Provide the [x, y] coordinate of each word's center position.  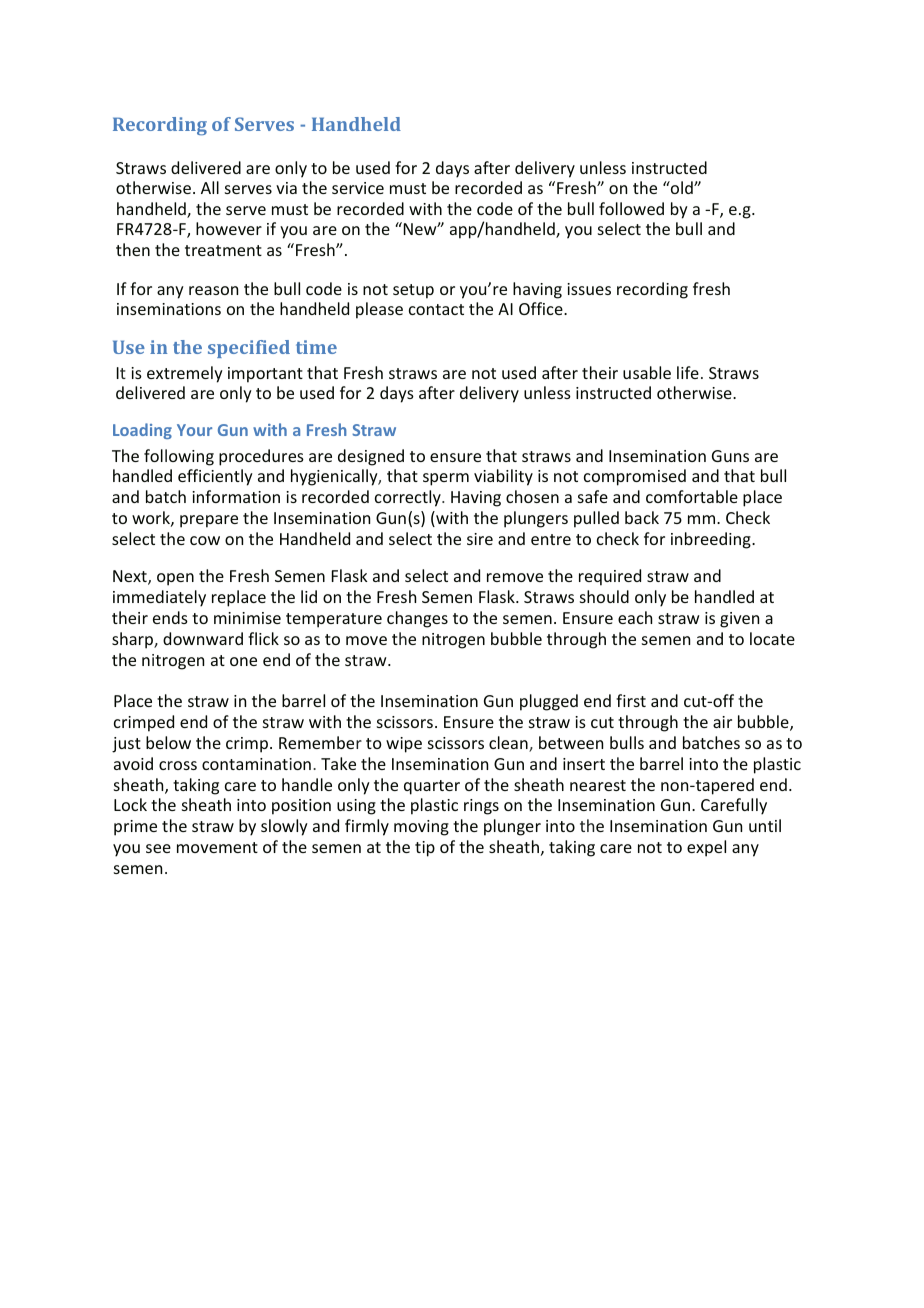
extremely [185, 374]
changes [417, 619]
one [243, 661]
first [631, 700]
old [682, 187]
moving [421, 828]
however [229, 228]
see [158, 848]
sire [480, 539]
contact [436, 309]
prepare [209, 521]
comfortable [692, 496]
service [358, 188]
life [688, 372]
